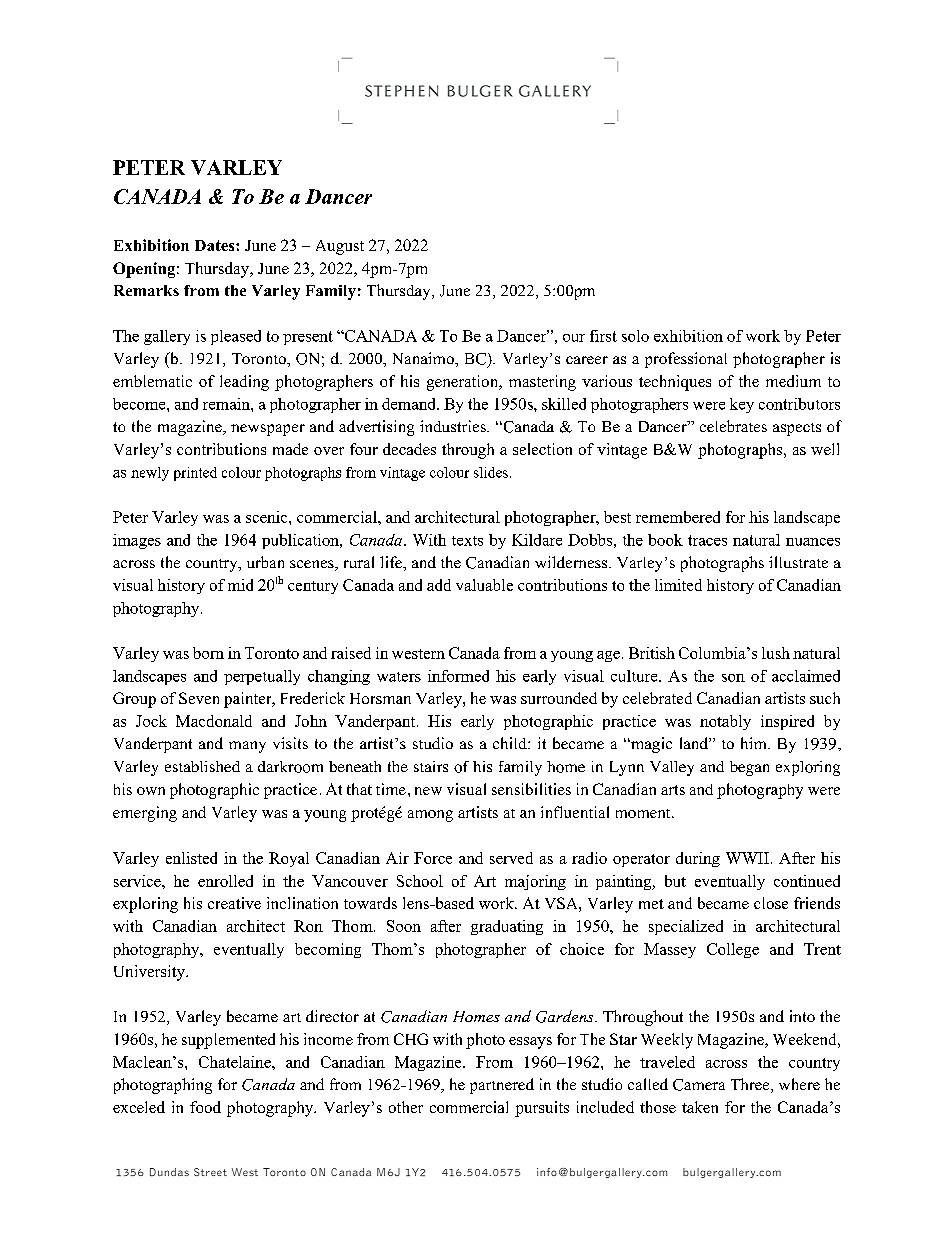  What do you see at coordinates (340, 247) in the screenshot?
I see `August` at bounding box center [340, 247].
